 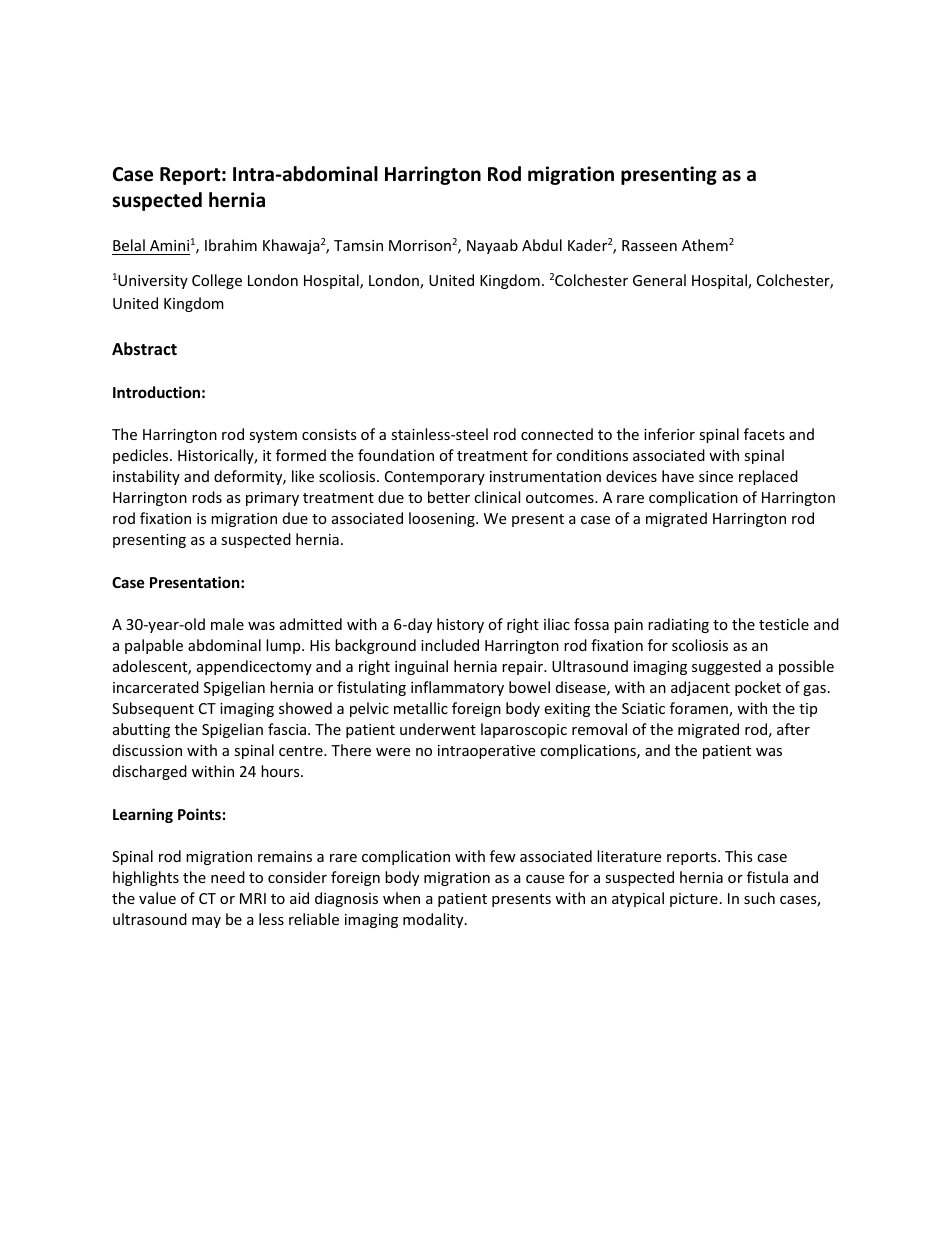 I want to click on fascia, so click(x=287, y=729).
